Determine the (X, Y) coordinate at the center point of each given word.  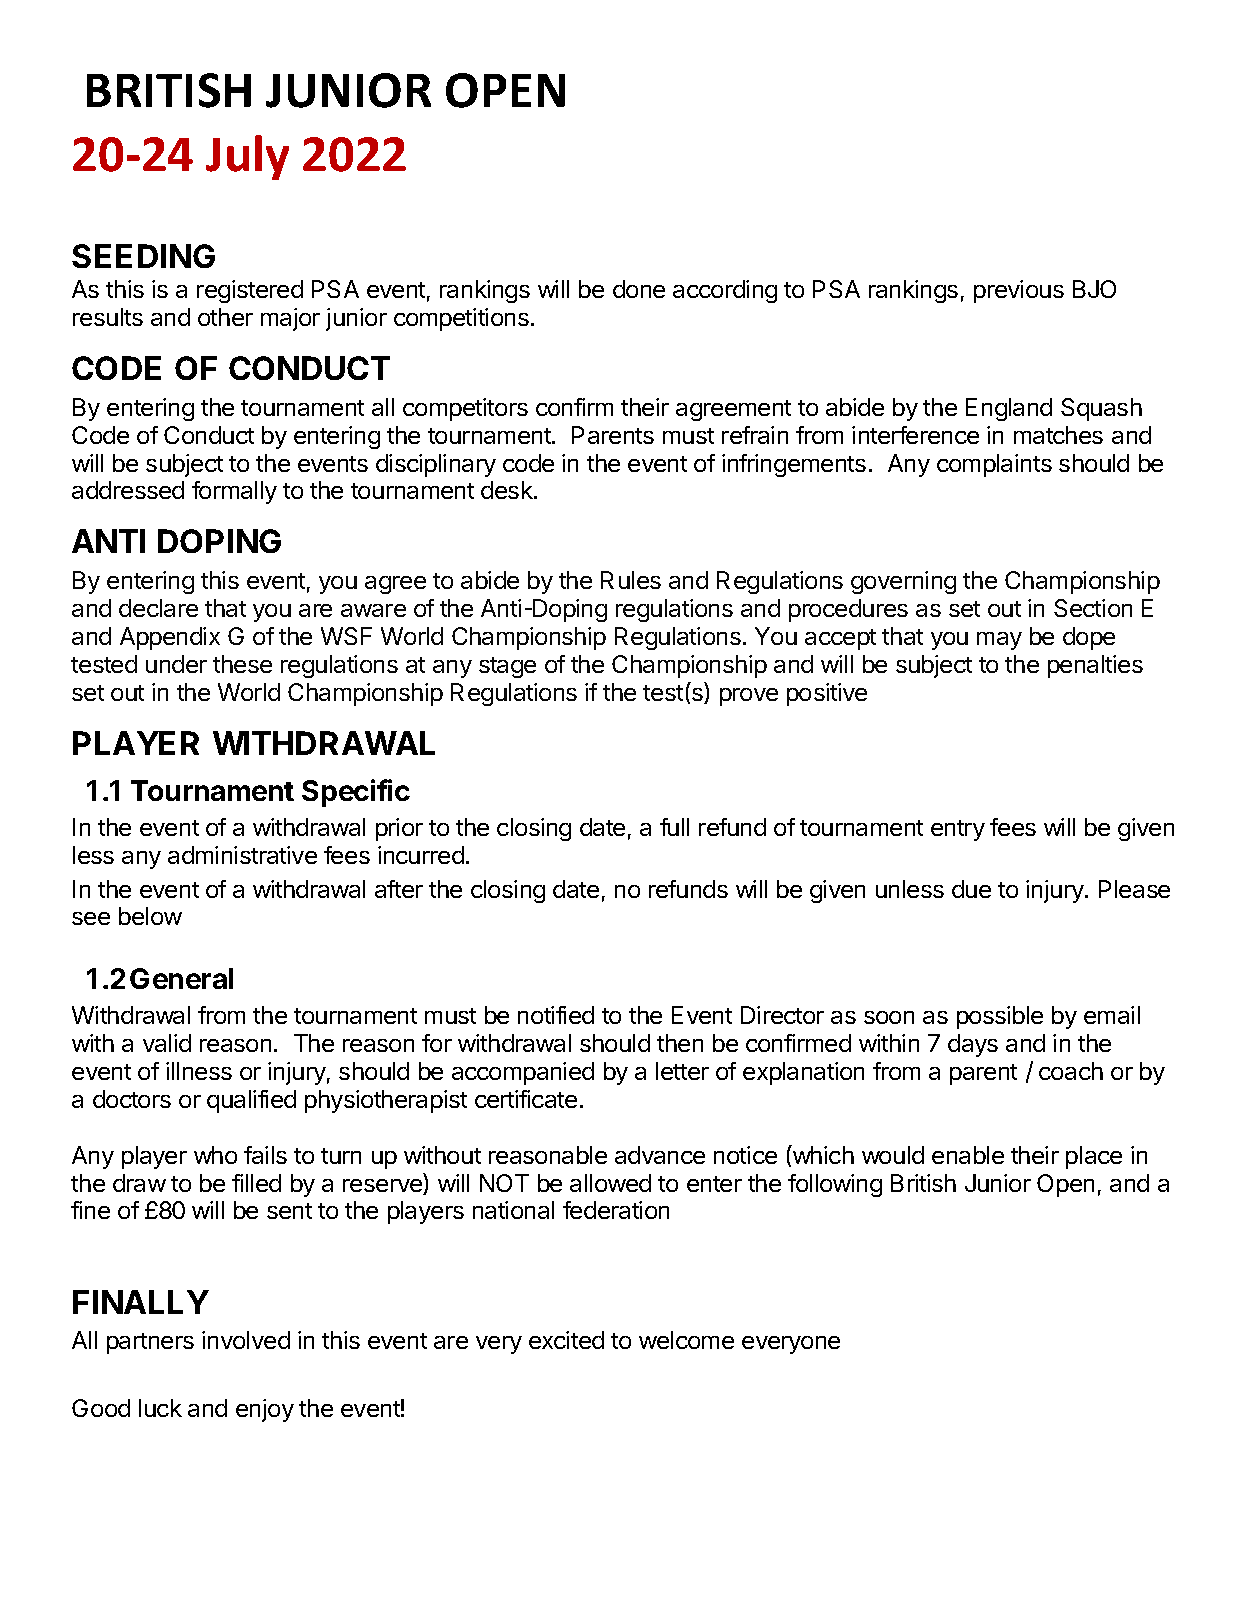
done (639, 289)
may (999, 641)
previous (1019, 291)
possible (1000, 1017)
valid (167, 1043)
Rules (631, 580)
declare (158, 608)
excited (566, 1340)
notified (556, 1015)
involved (246, 1340)
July (247, 157)
